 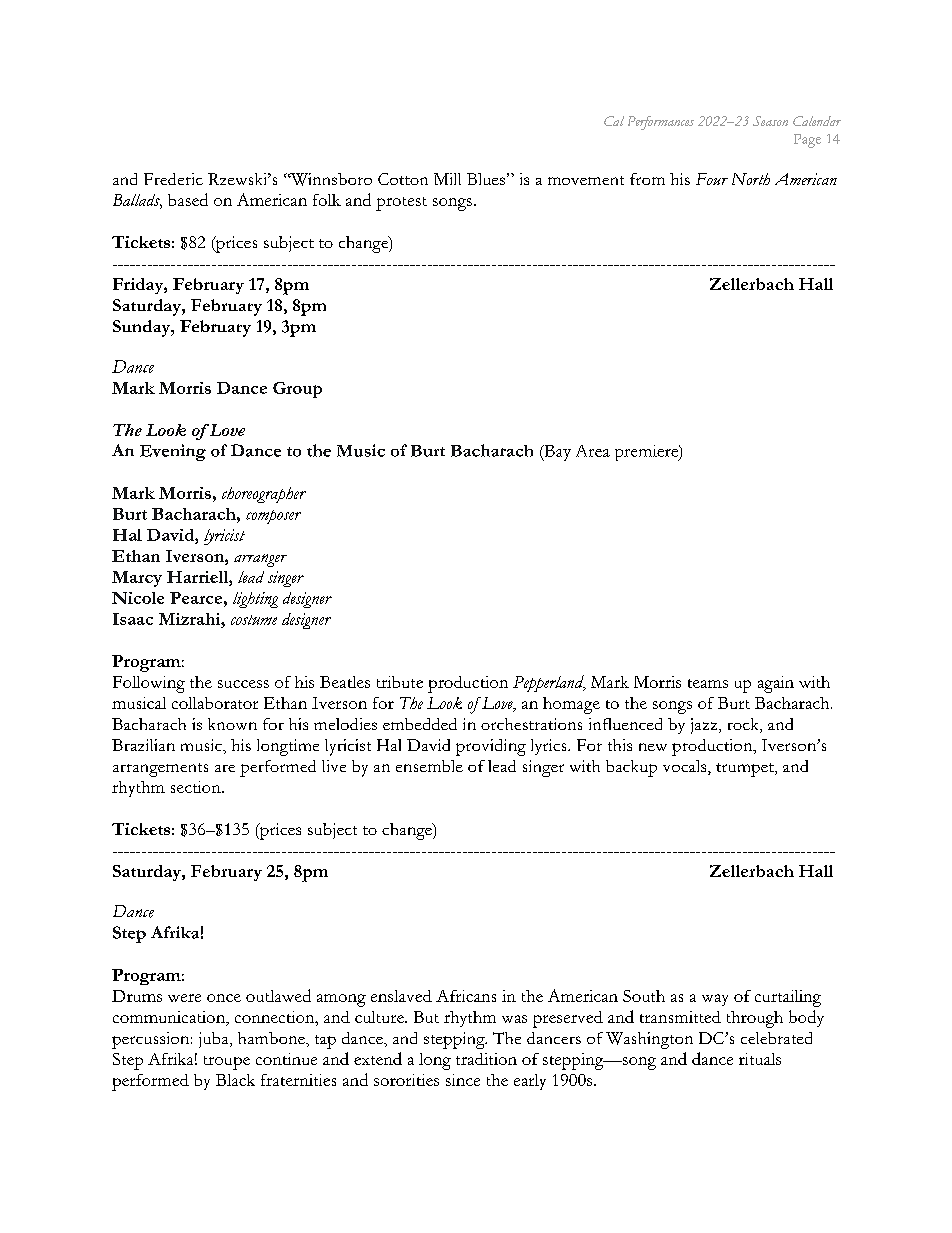 I want to click on based, so click(x=188, y=199).
